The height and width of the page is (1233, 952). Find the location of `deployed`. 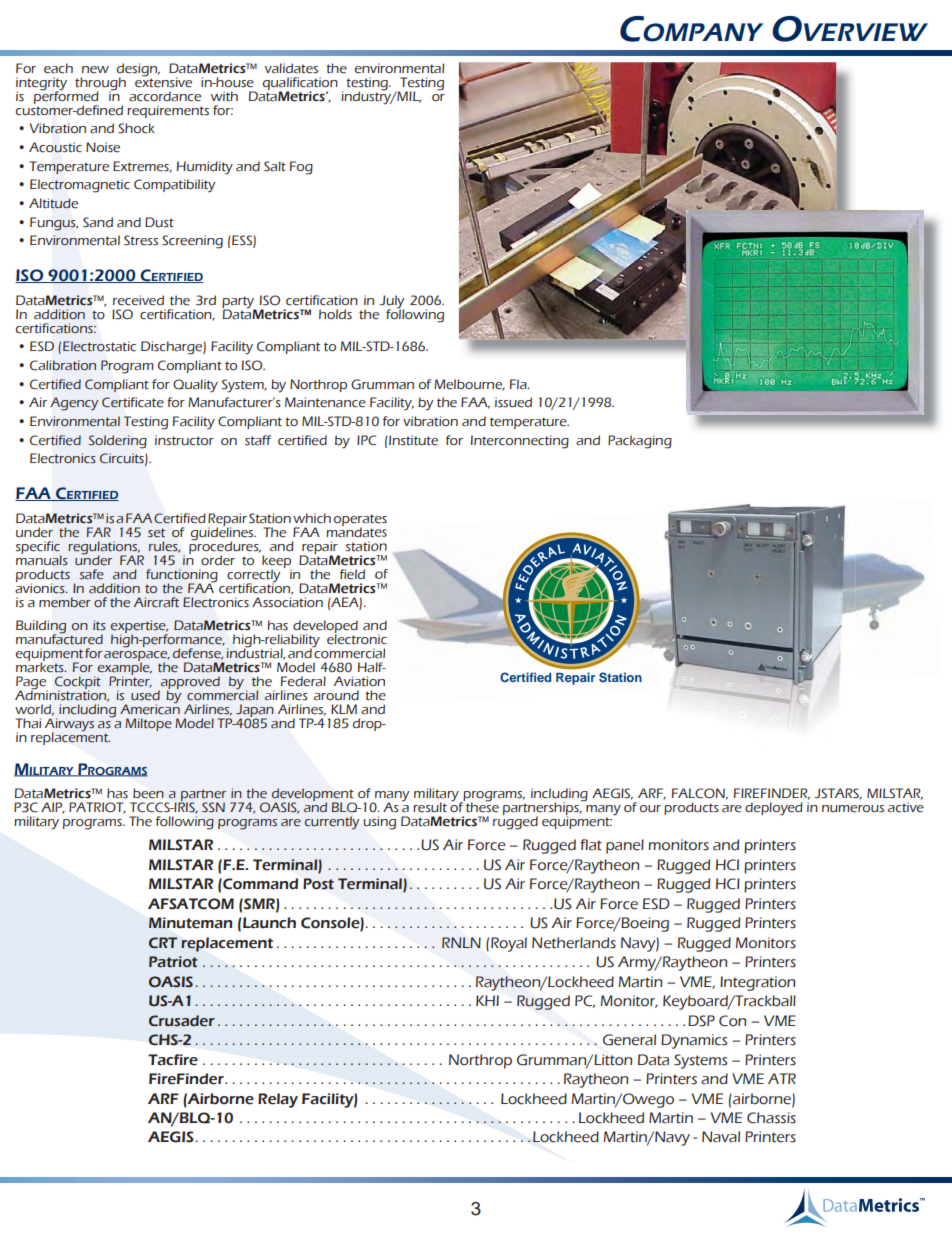

deployed is located at coordinates (774, 809).
